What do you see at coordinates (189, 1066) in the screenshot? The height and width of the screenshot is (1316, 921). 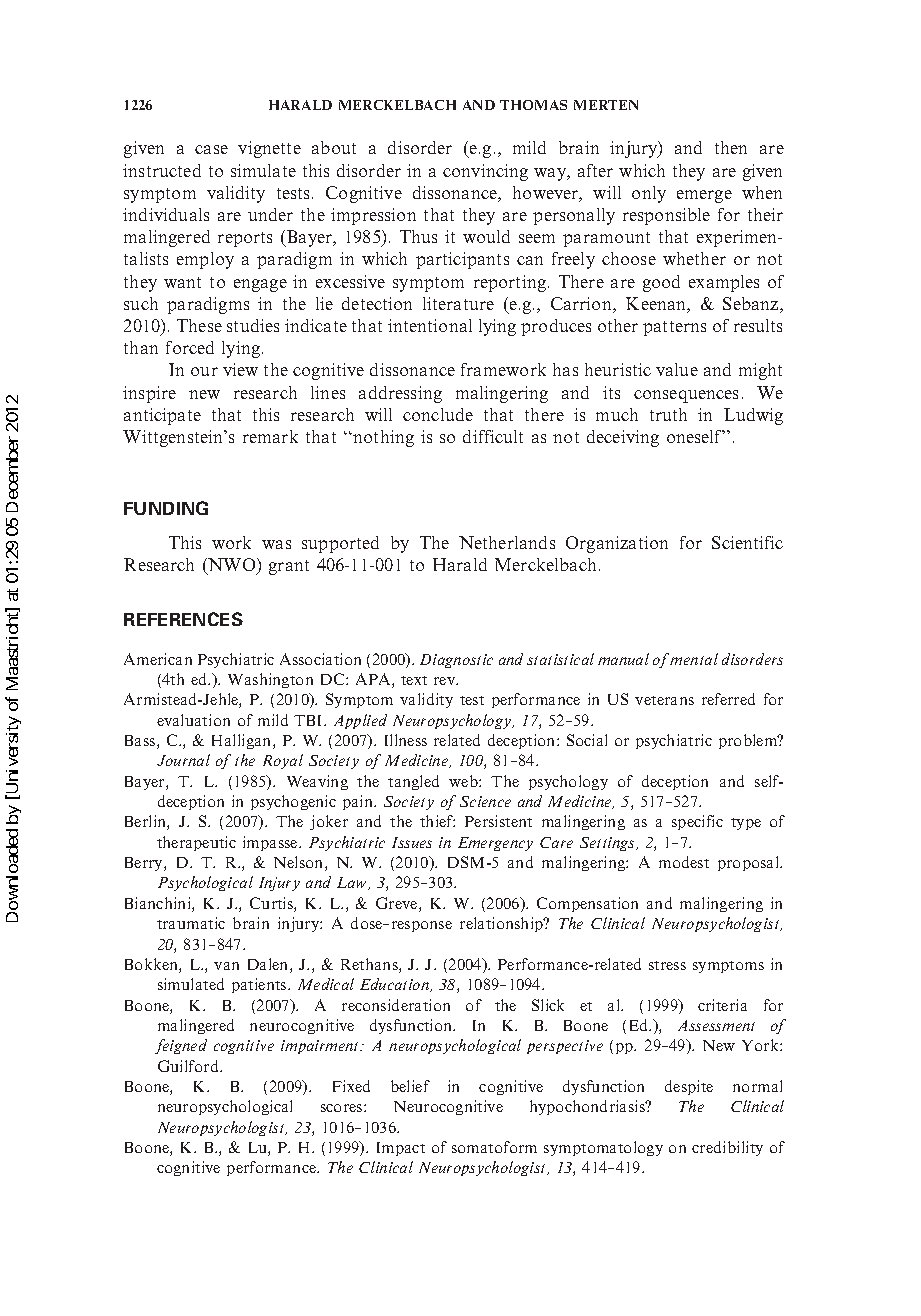 I see `Guilford` at bounding box center [189, 1066].
